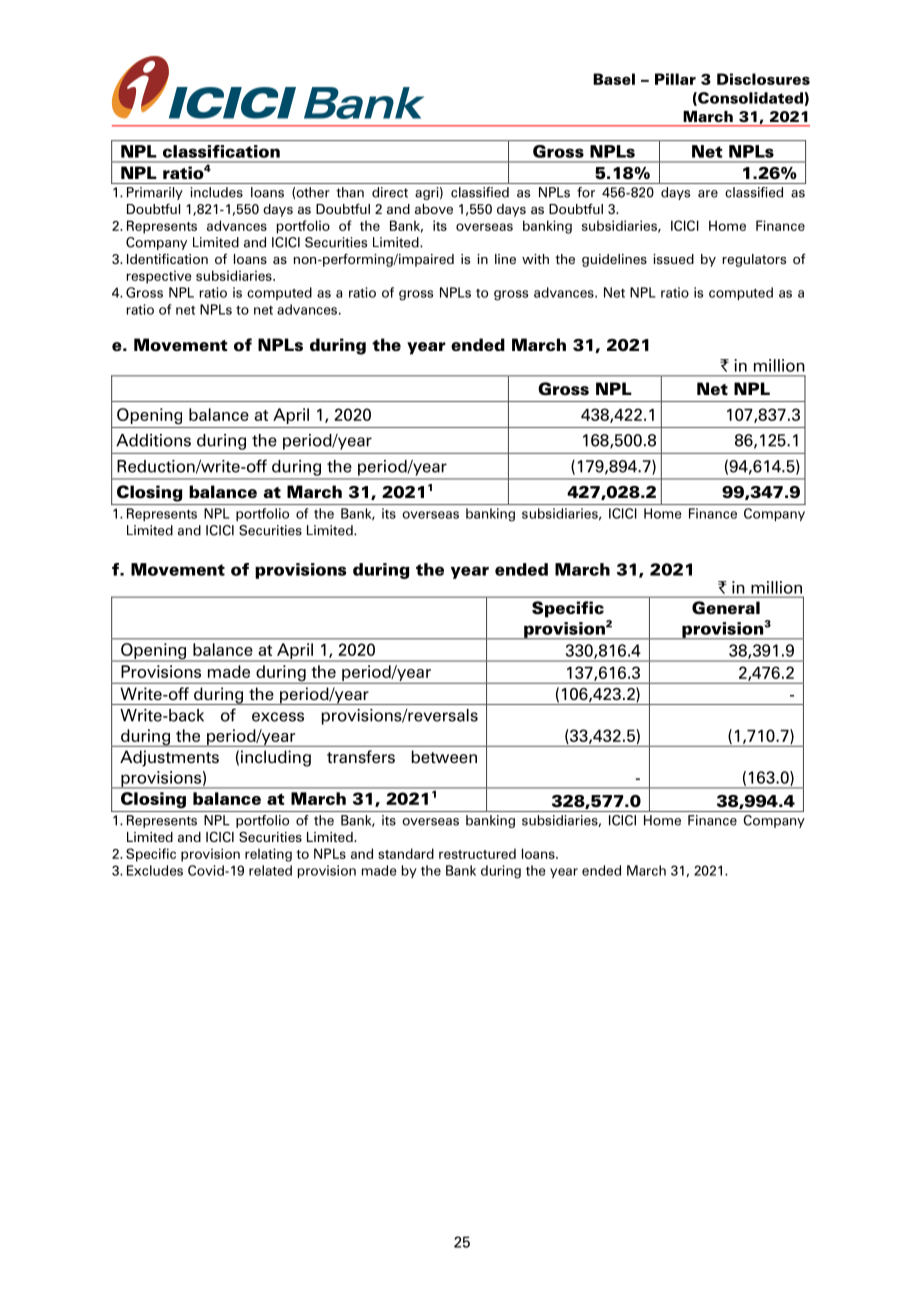  I want to click on direct, so click(390, 192).
